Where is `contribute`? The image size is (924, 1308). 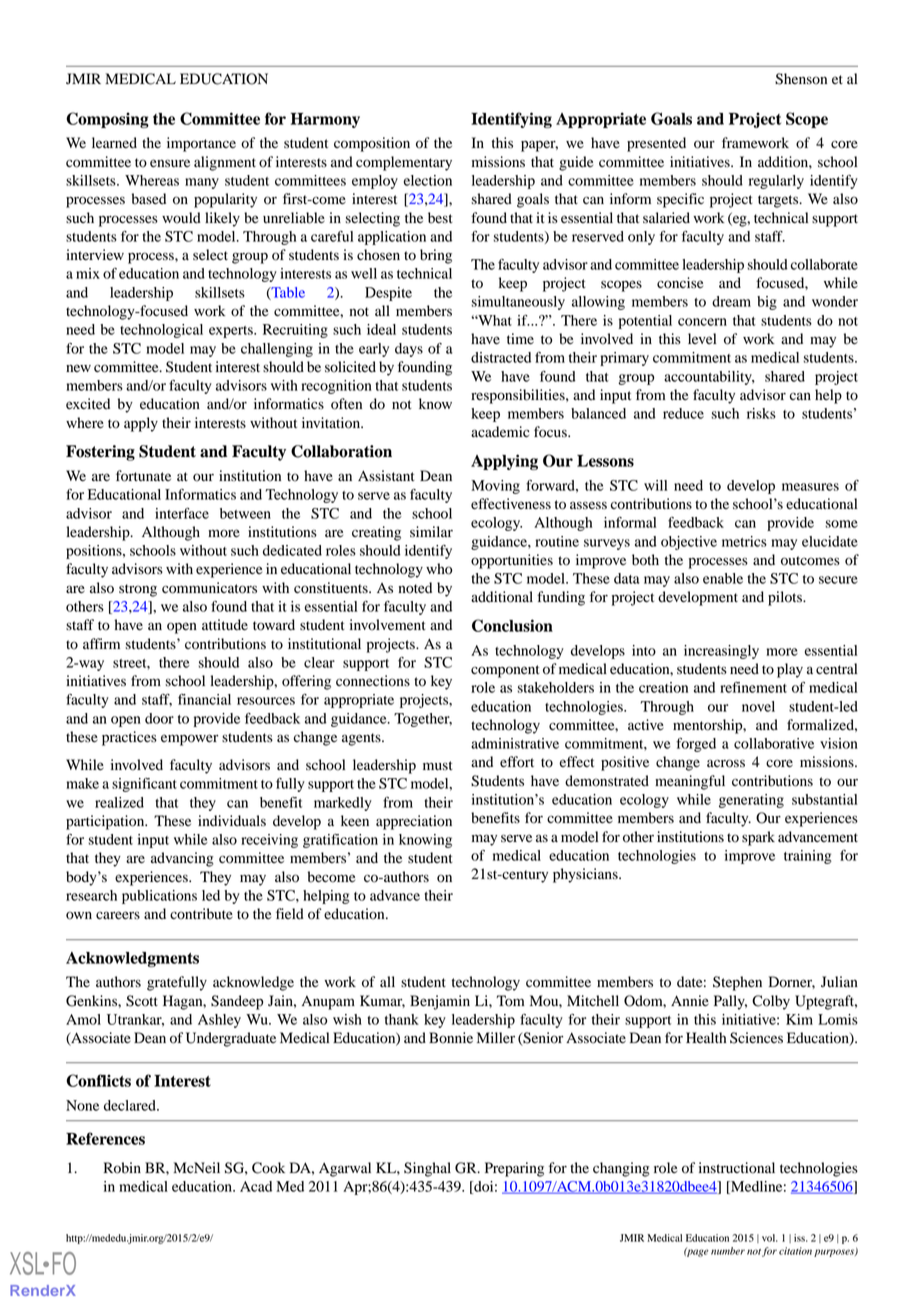 contribute is located at coordinates (201, 914).
